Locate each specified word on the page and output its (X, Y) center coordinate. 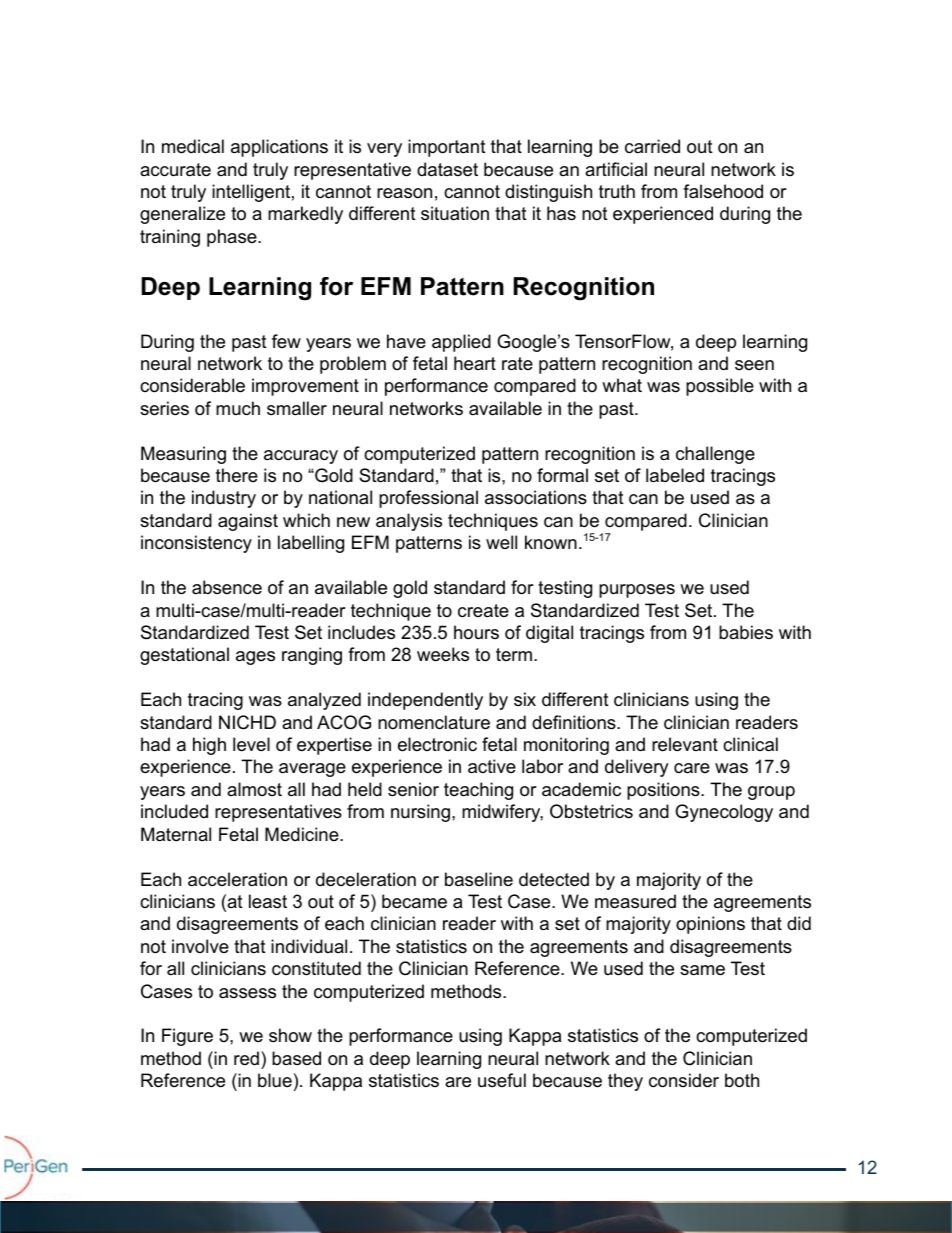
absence (227, 587)
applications (279, 148)
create (483, 610)
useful (502, 1080)
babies (746, 632)
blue (275, 1080)
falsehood (723, 191)
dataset (447, 169)
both (742, 1080)
